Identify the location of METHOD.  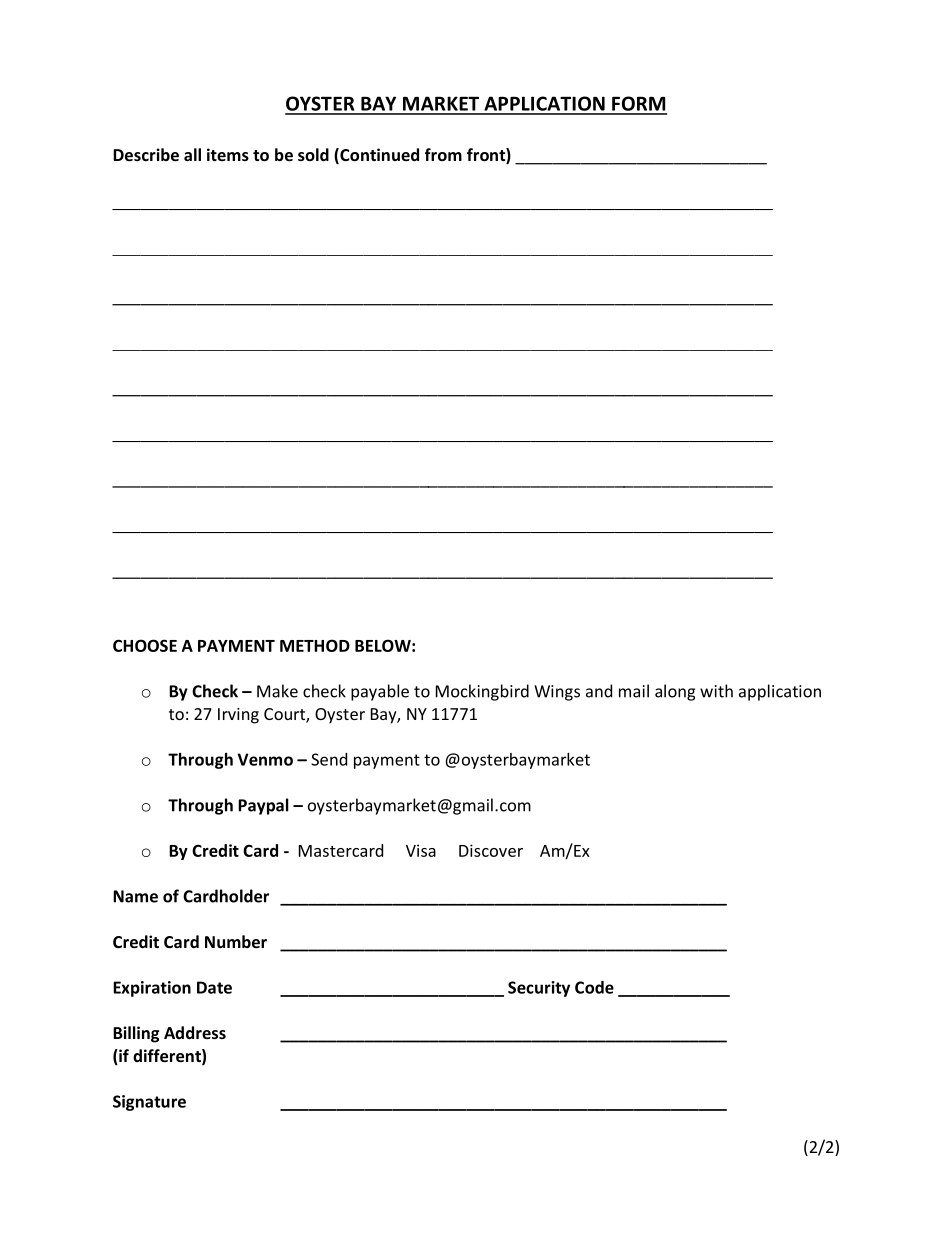
(315, 645).
